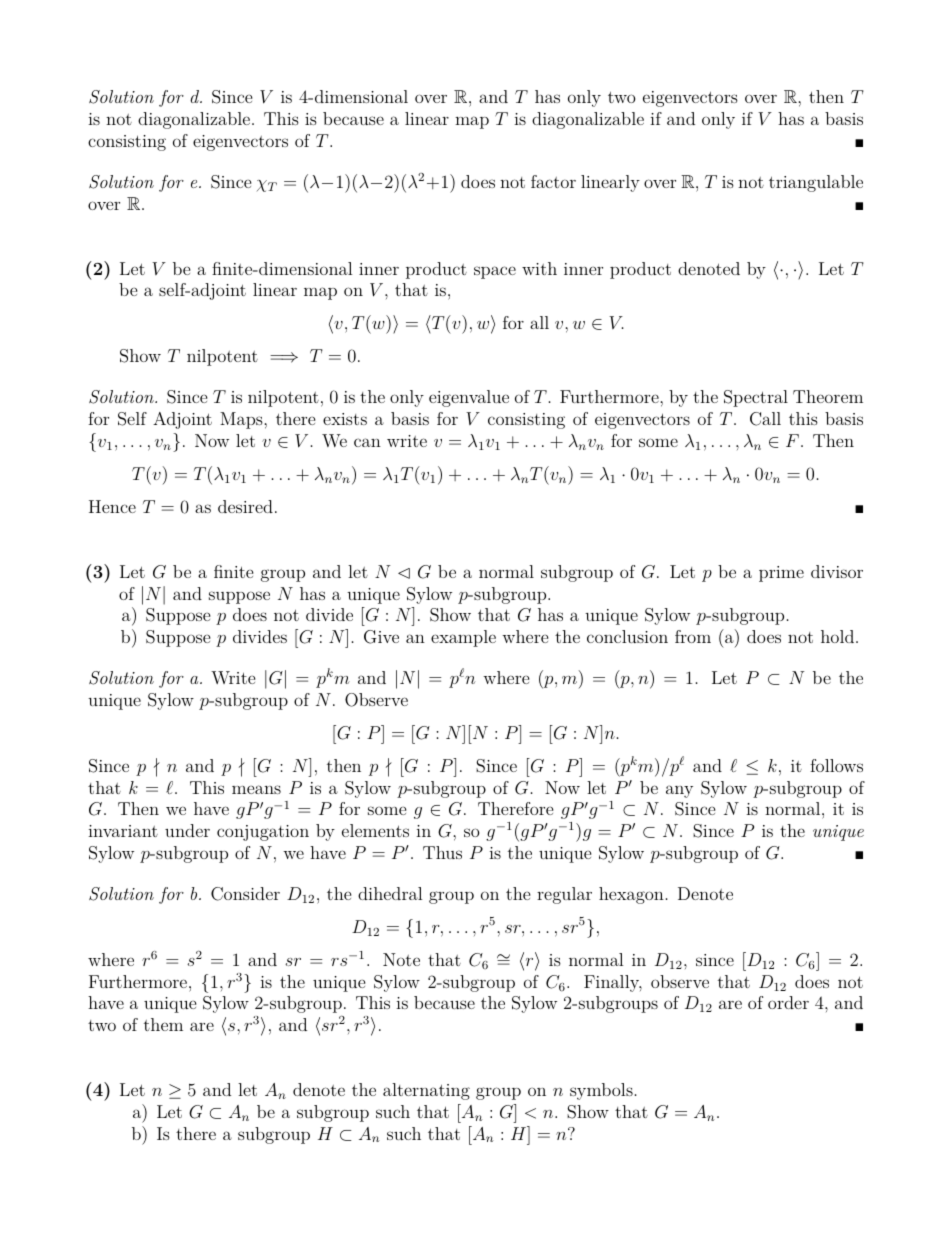 The width and height of the image is (952, 1233). What do you see at coordinates (765, 419) in the image?
I see `Call` at bounding box center [765, 419].
